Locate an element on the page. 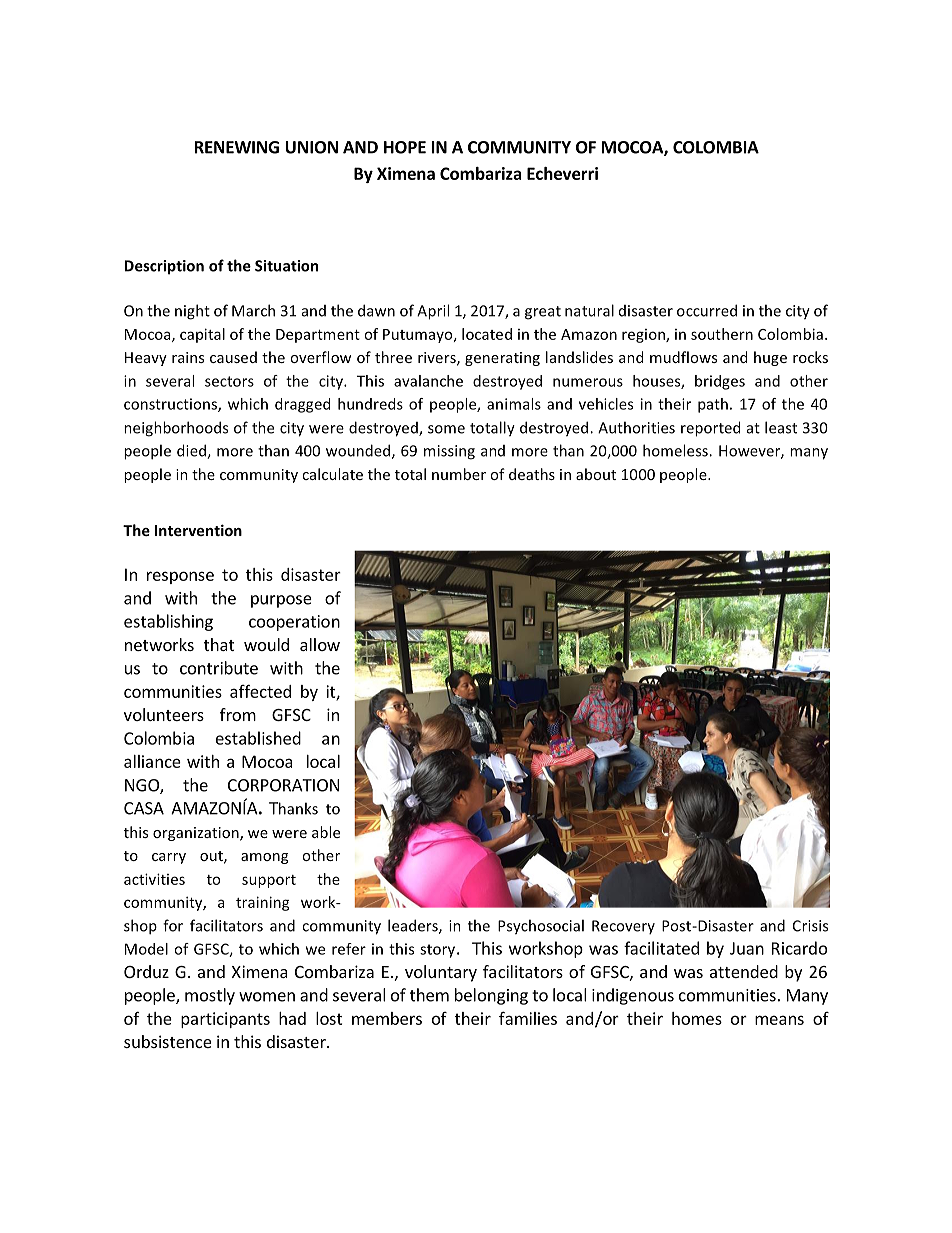 This document has height=1233, width=952. organization is located at coordinates (197, 834).
